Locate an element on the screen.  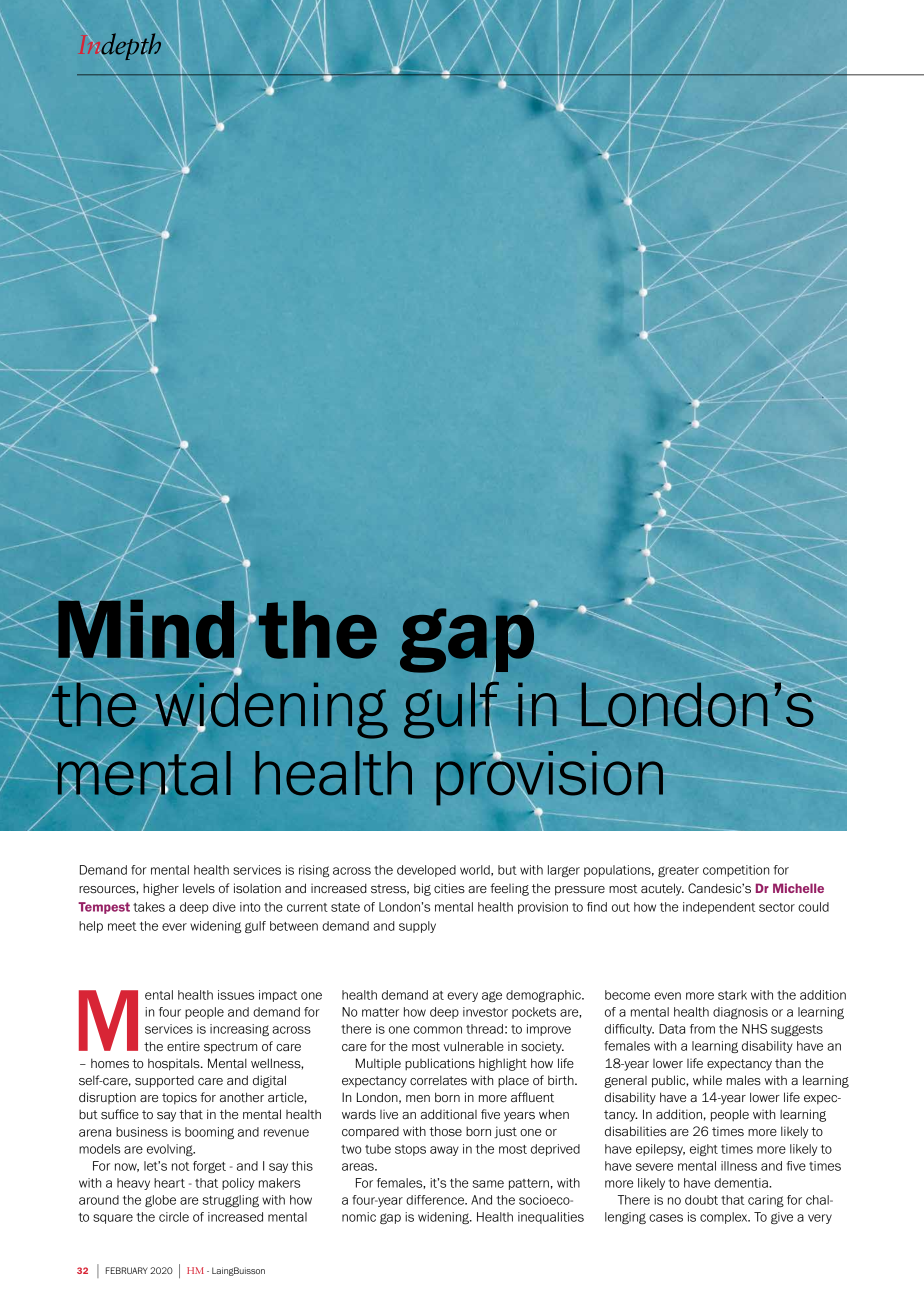
from is located at coordinates (702, 1029).
